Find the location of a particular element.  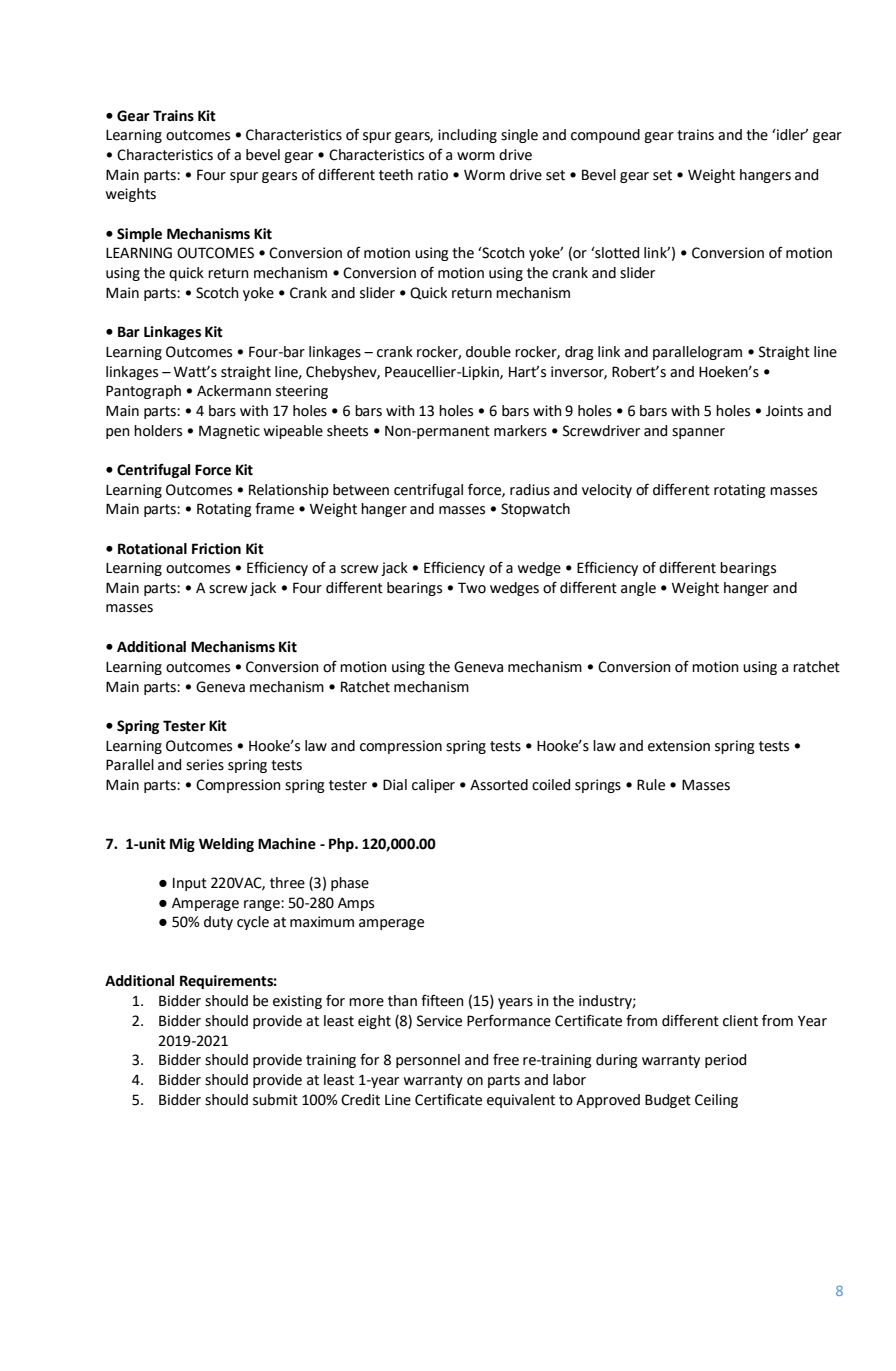

submit is located at coordinates (275, 1100).
